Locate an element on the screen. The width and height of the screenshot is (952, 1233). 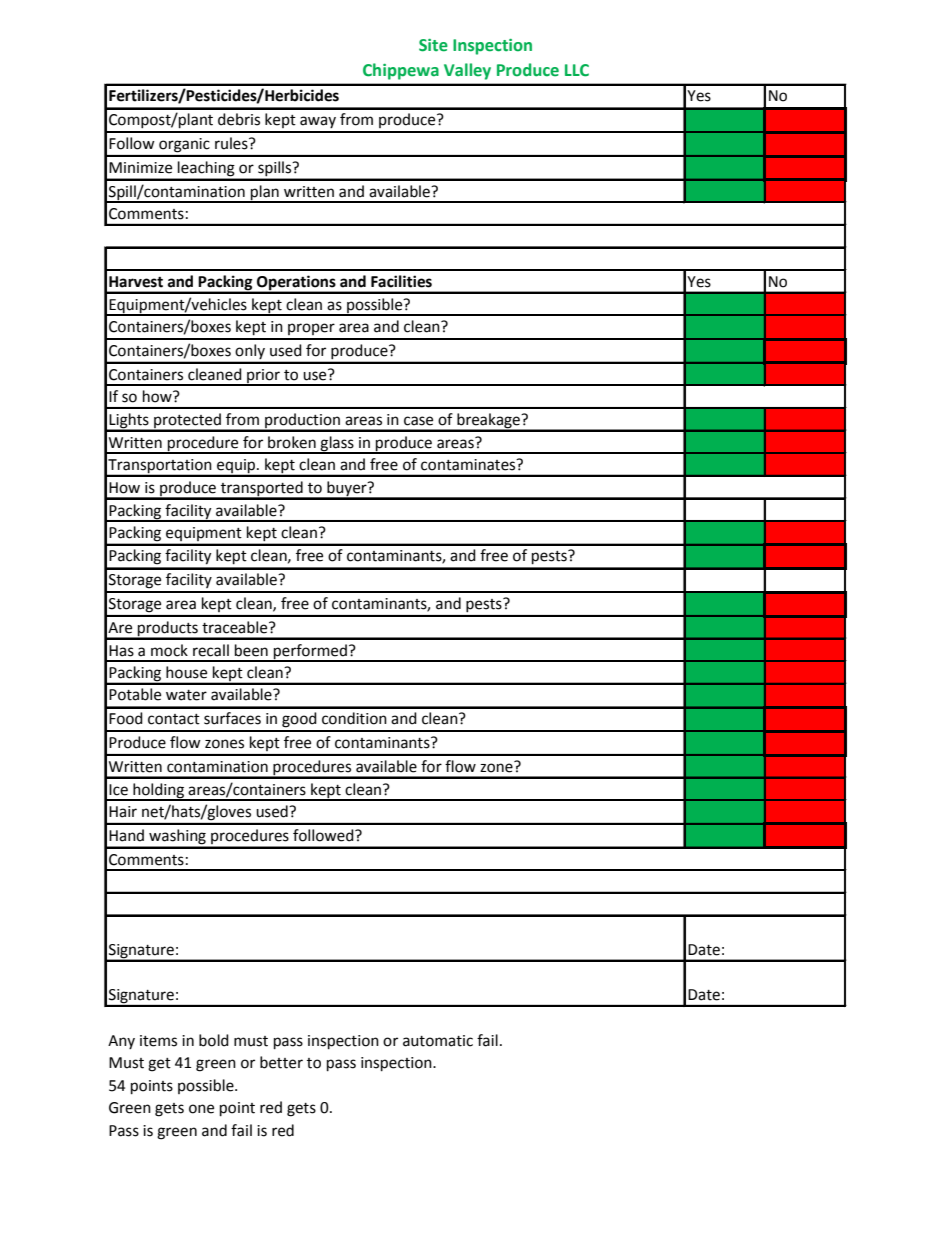
glass is located at coordinates (337, 444).
